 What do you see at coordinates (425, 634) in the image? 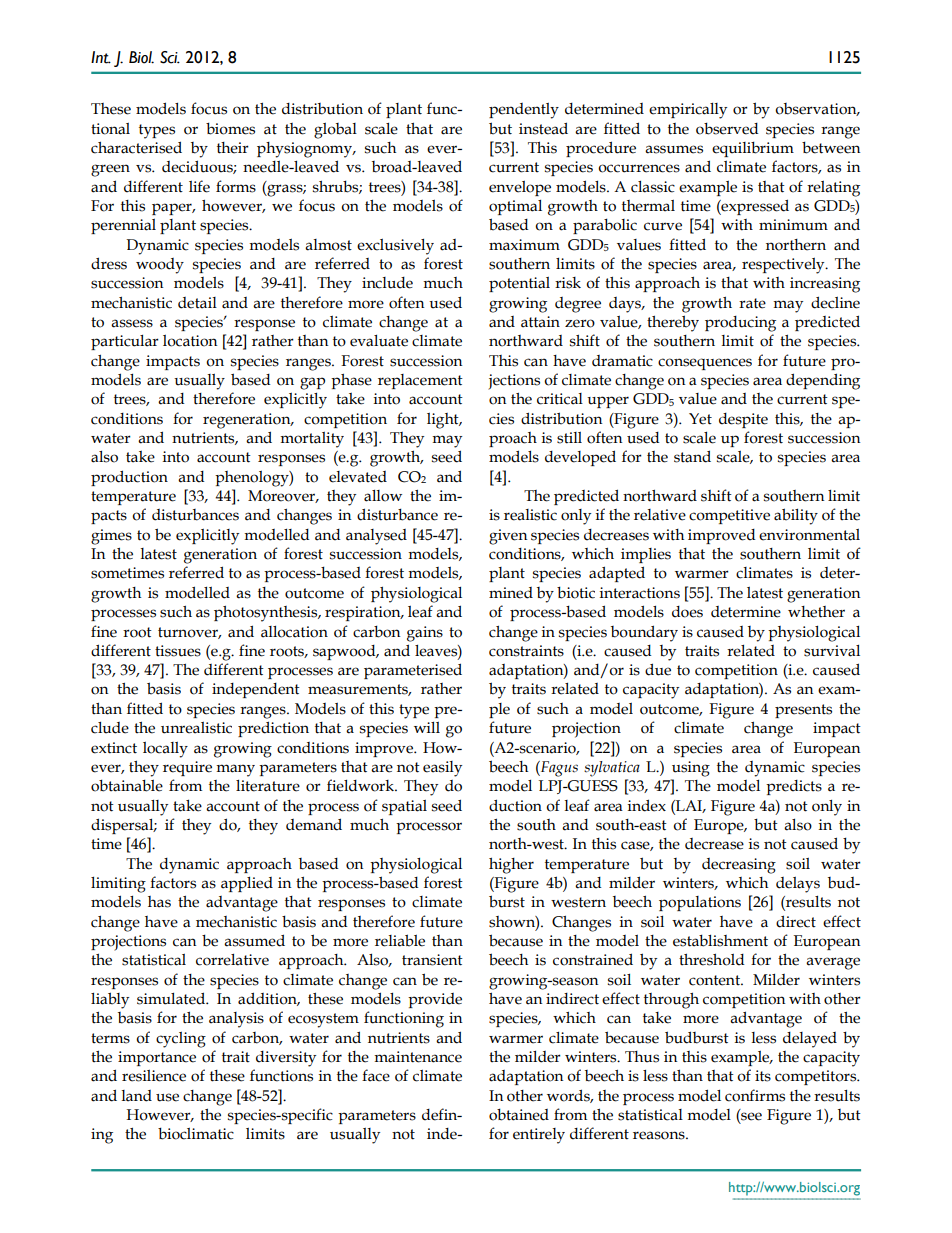
I see `gains` at bounding box center [425, 634].
